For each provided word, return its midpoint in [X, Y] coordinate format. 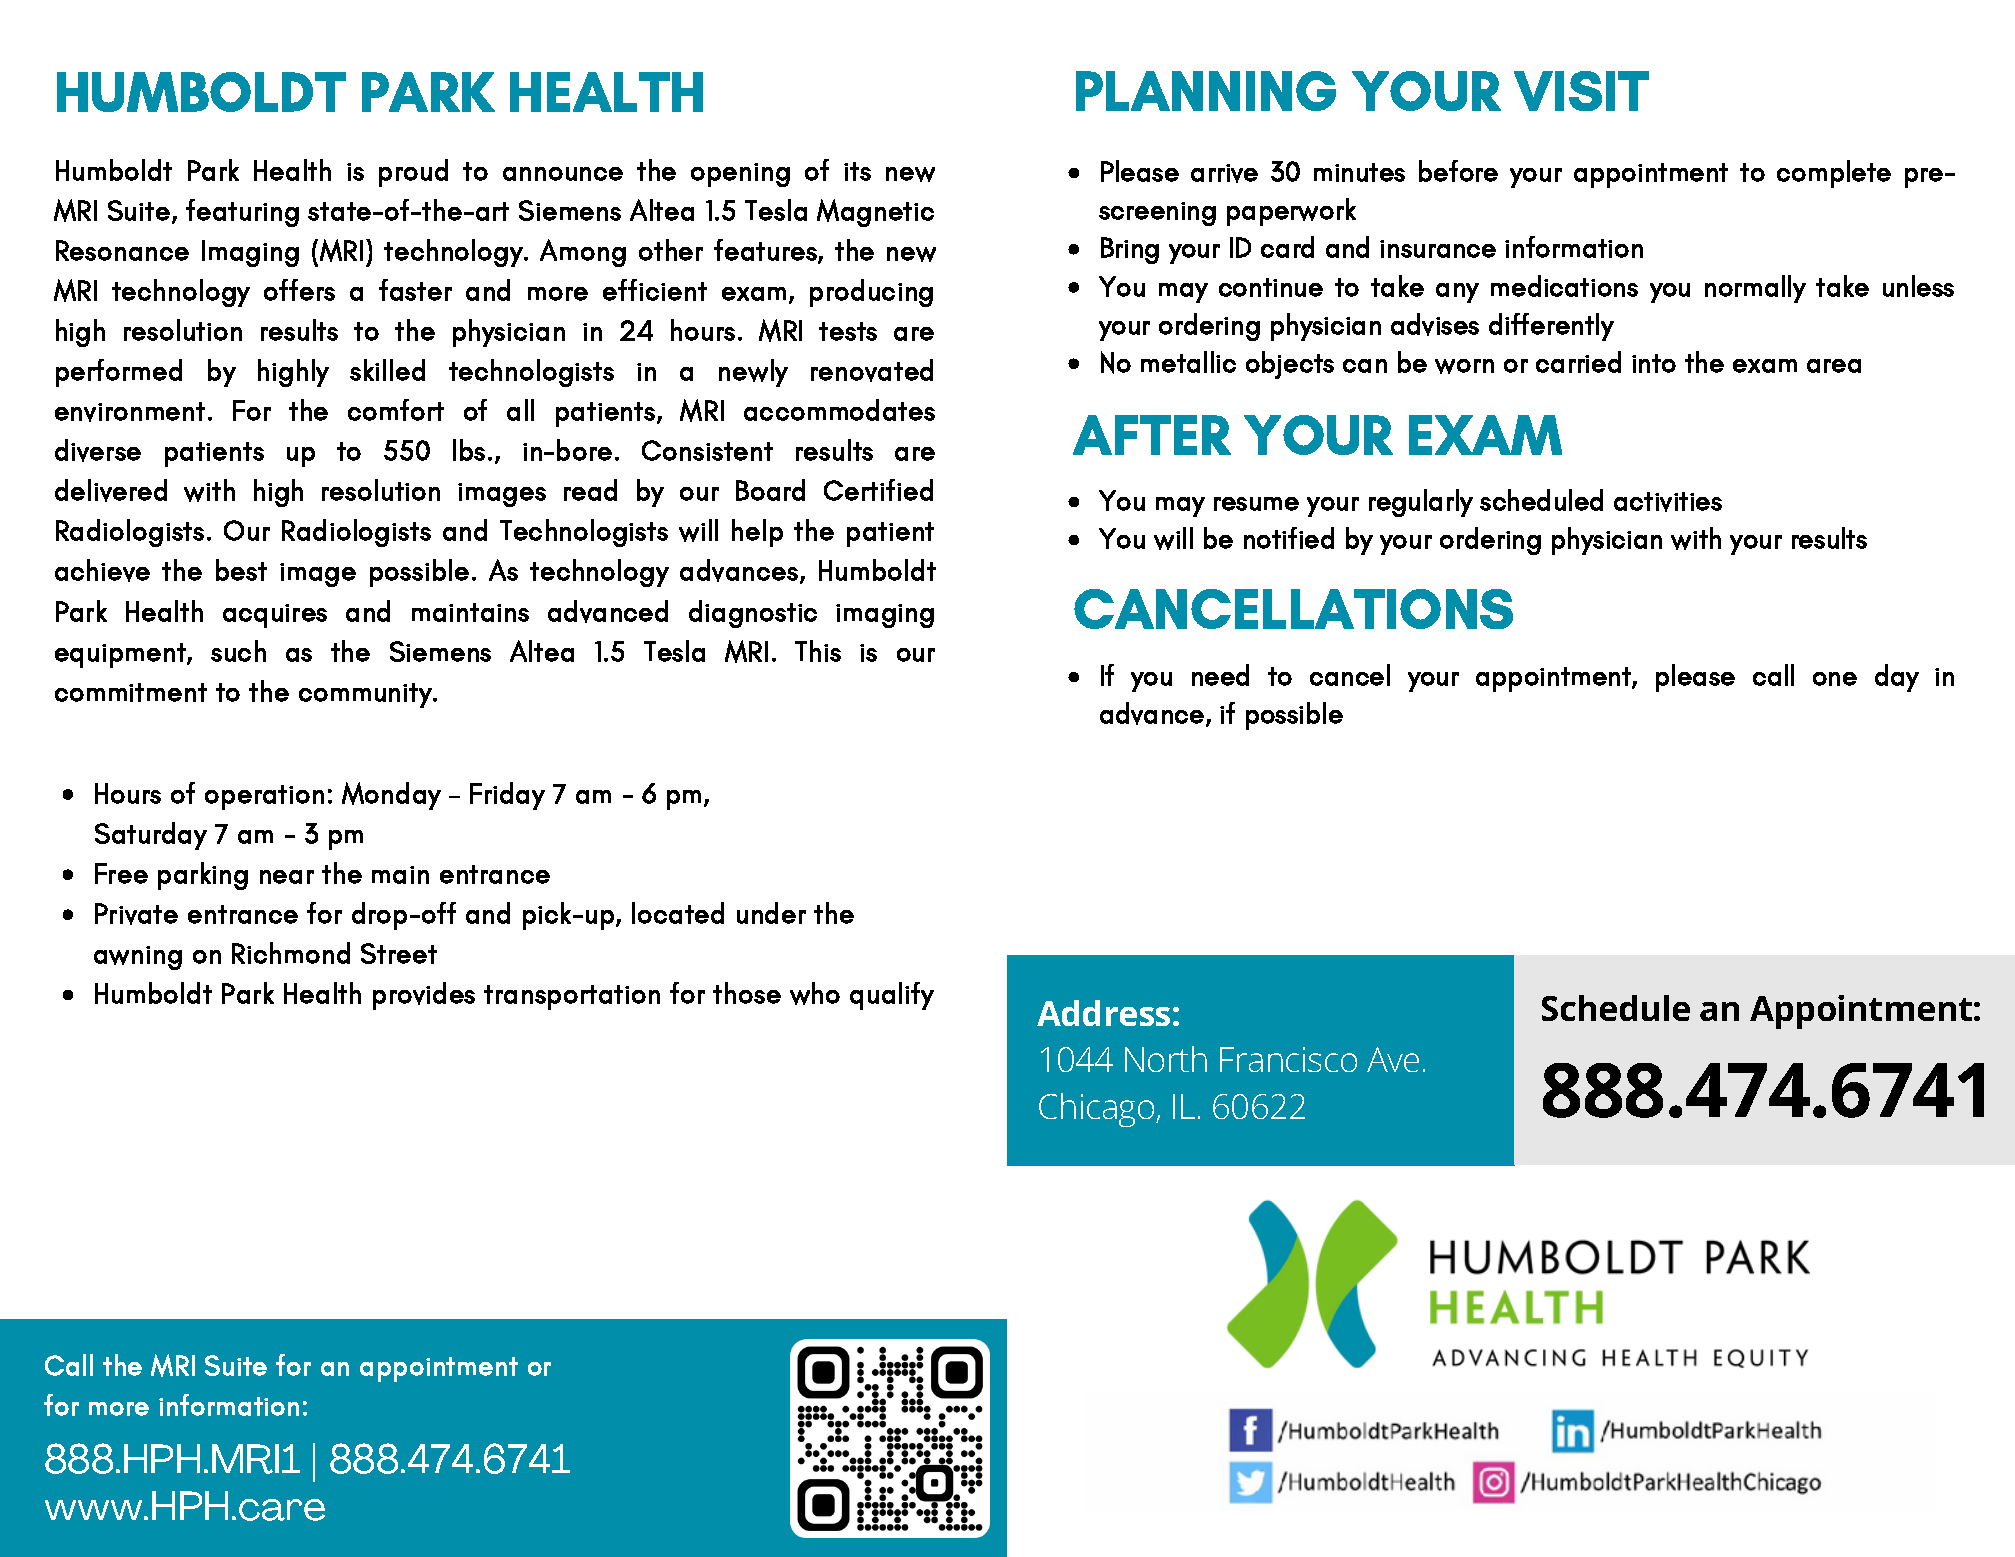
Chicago [1098, 1110]
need [1220, 675]
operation [264, 797]
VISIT [1581, 91]
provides [424, 996]
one [1835, 679]
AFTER [1152, 435]
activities [1668, 502]
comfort [396, 410]
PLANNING [1206, 91]
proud [413, 173]
